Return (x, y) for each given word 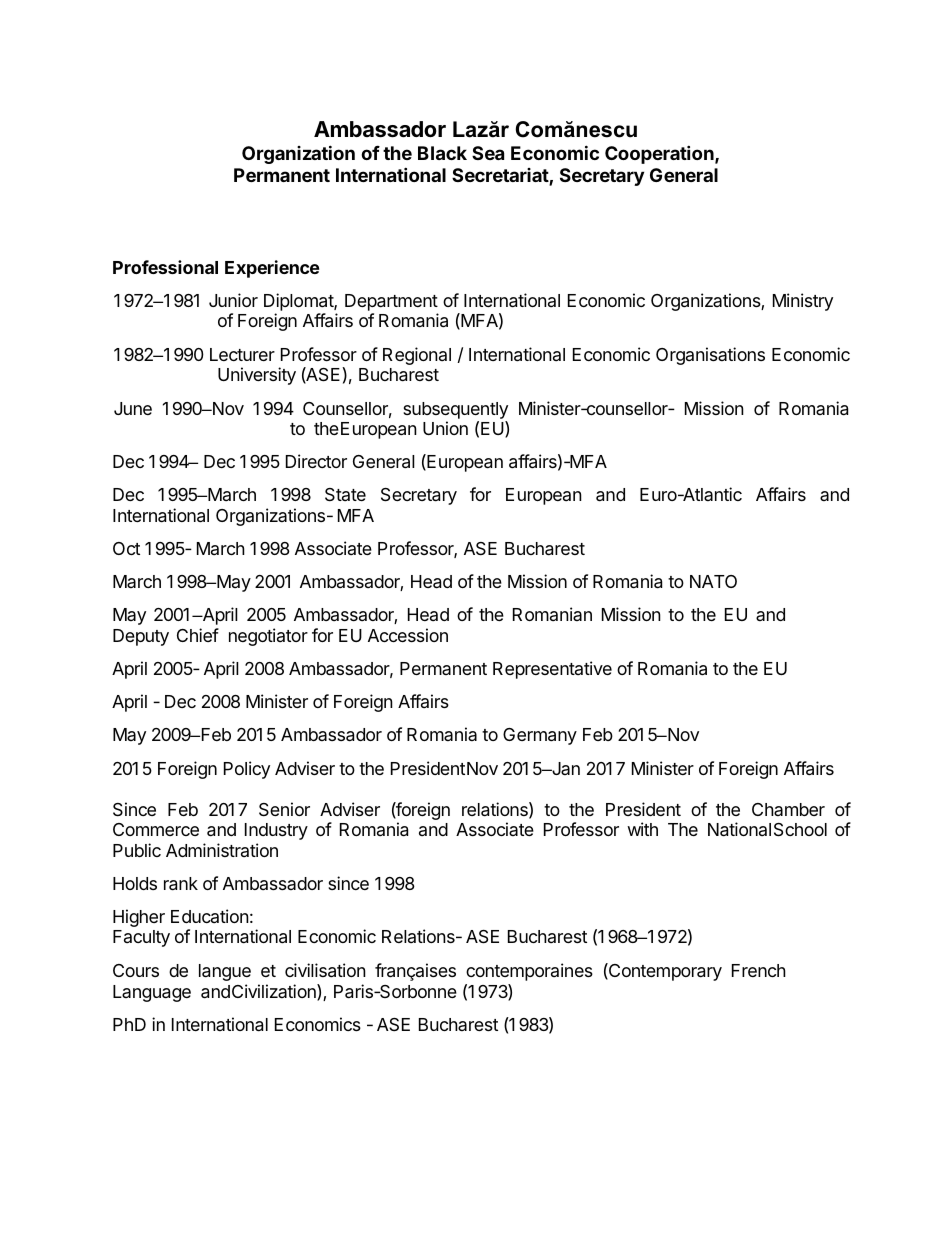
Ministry (803, 302)
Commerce (156, 829)
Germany (540, 736)
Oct (126, 548)
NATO (713, 581)
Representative (552, 670)
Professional (165, 267)
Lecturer (242, 354)
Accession (408, 635)
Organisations (710, 356)
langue (225, 972)
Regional (417, 356)
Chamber (788, 809)
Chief (198, 635)
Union (445, 428)
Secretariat (501, 176)
